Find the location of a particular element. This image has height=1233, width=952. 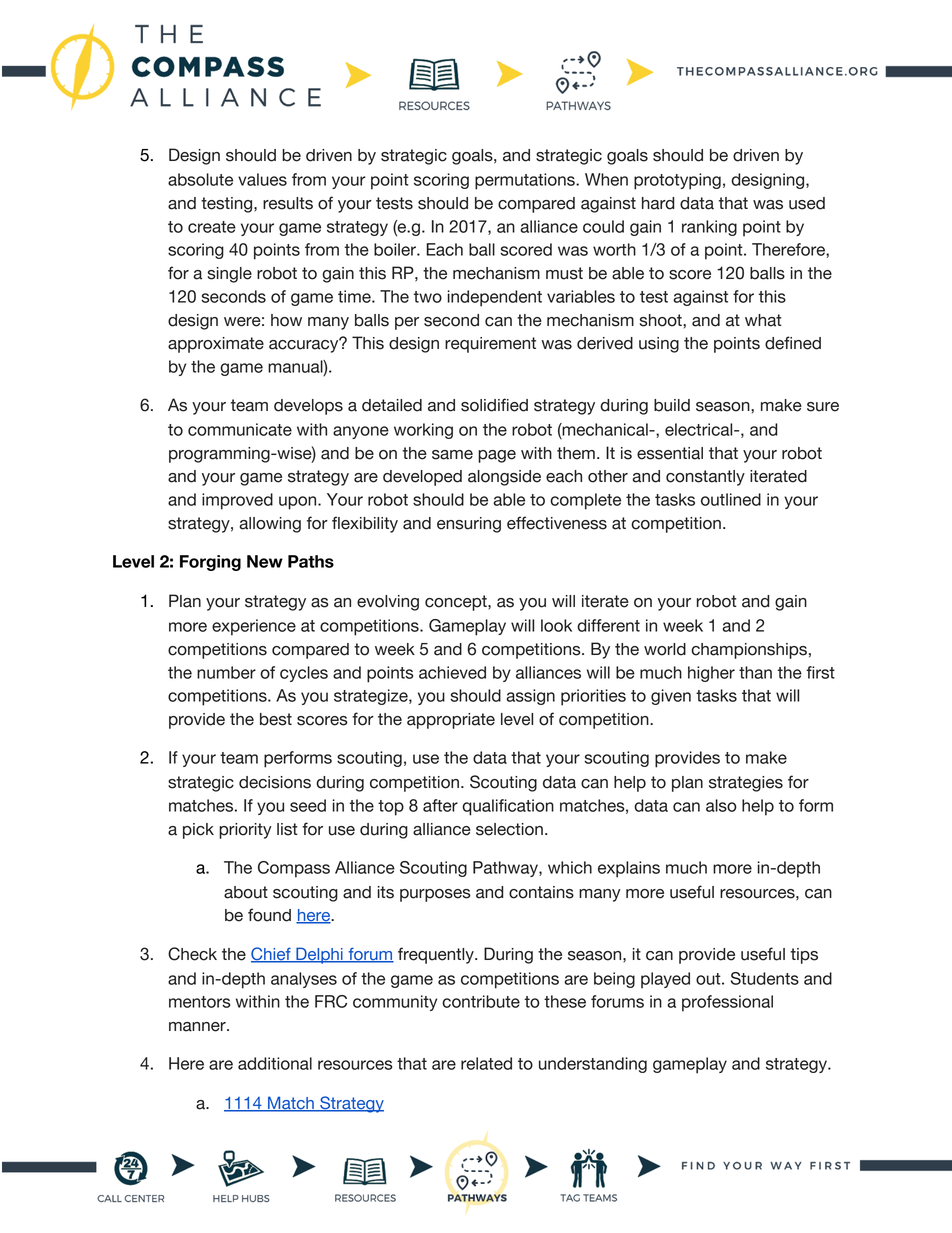

selection is located at coordinates (509, 829).
